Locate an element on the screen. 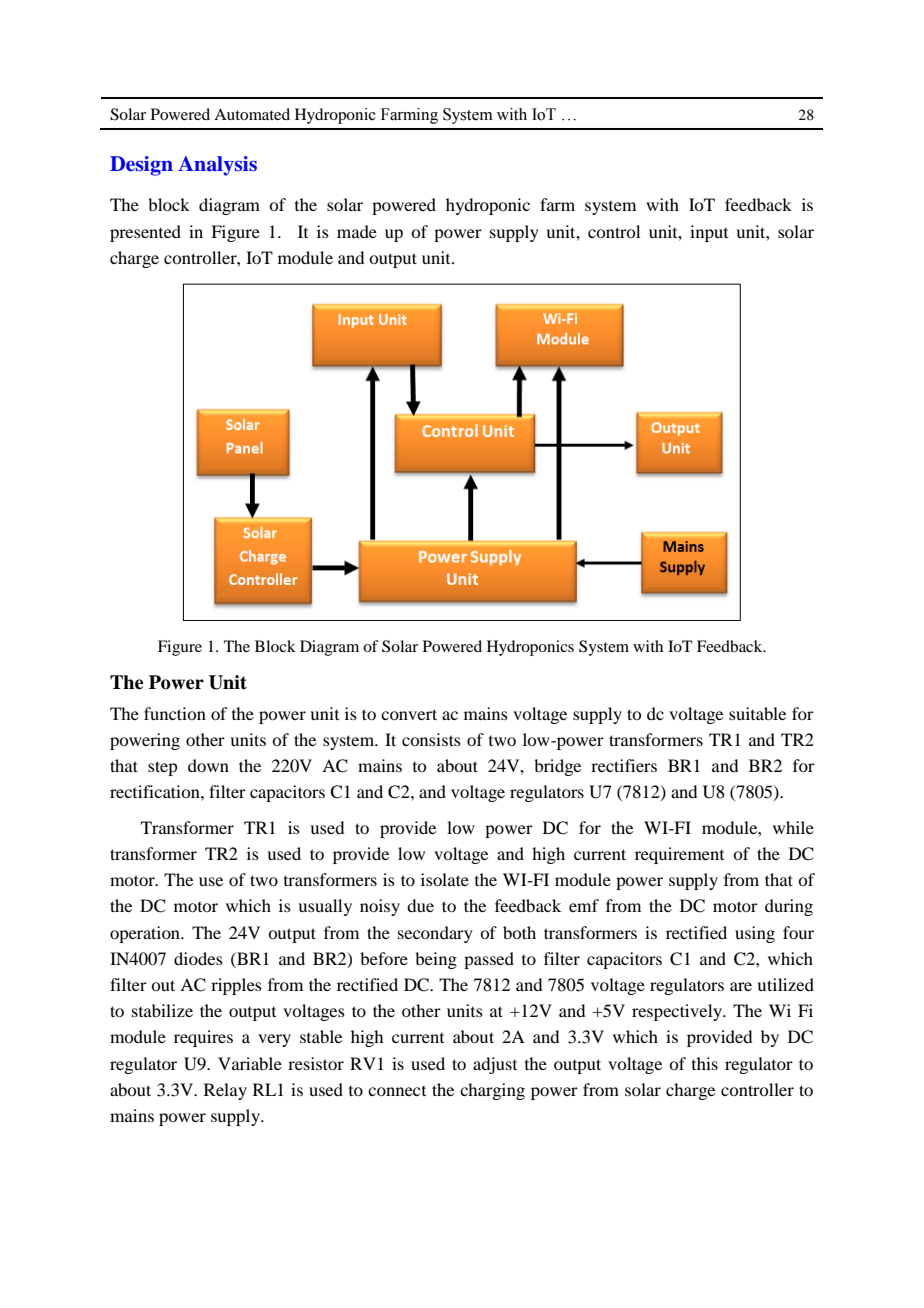  input is located at coordinates (709, 233).
